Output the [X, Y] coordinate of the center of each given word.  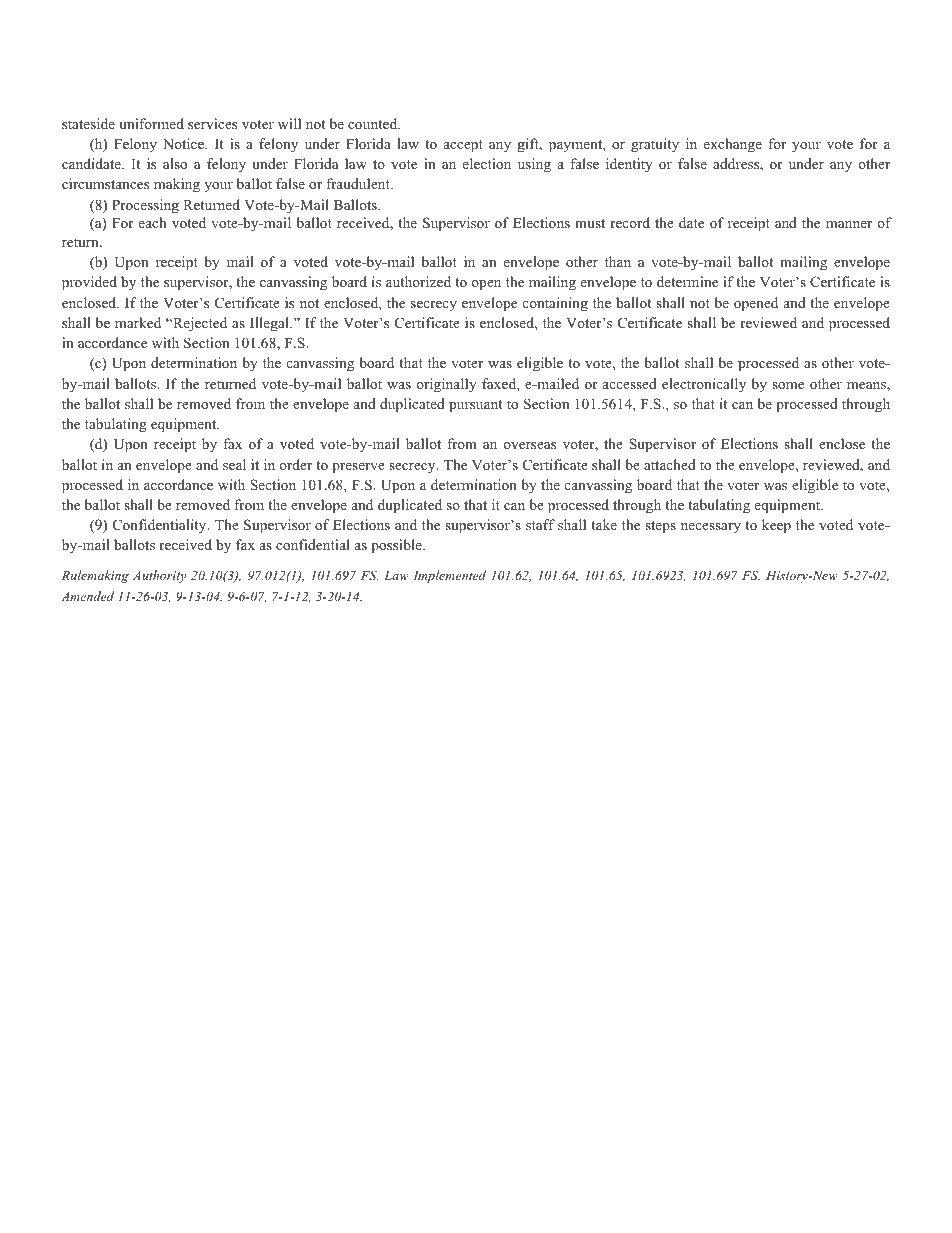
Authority [159, 576]
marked [138, 322]
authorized [418, 281]
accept [463, 146]
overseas [529, 445]
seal [234, 464]
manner [849, 224]
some [788, 385]
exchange [733, 145]
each [152, 222]
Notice [184, 143]
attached [670, 464]
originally [446, 385]
